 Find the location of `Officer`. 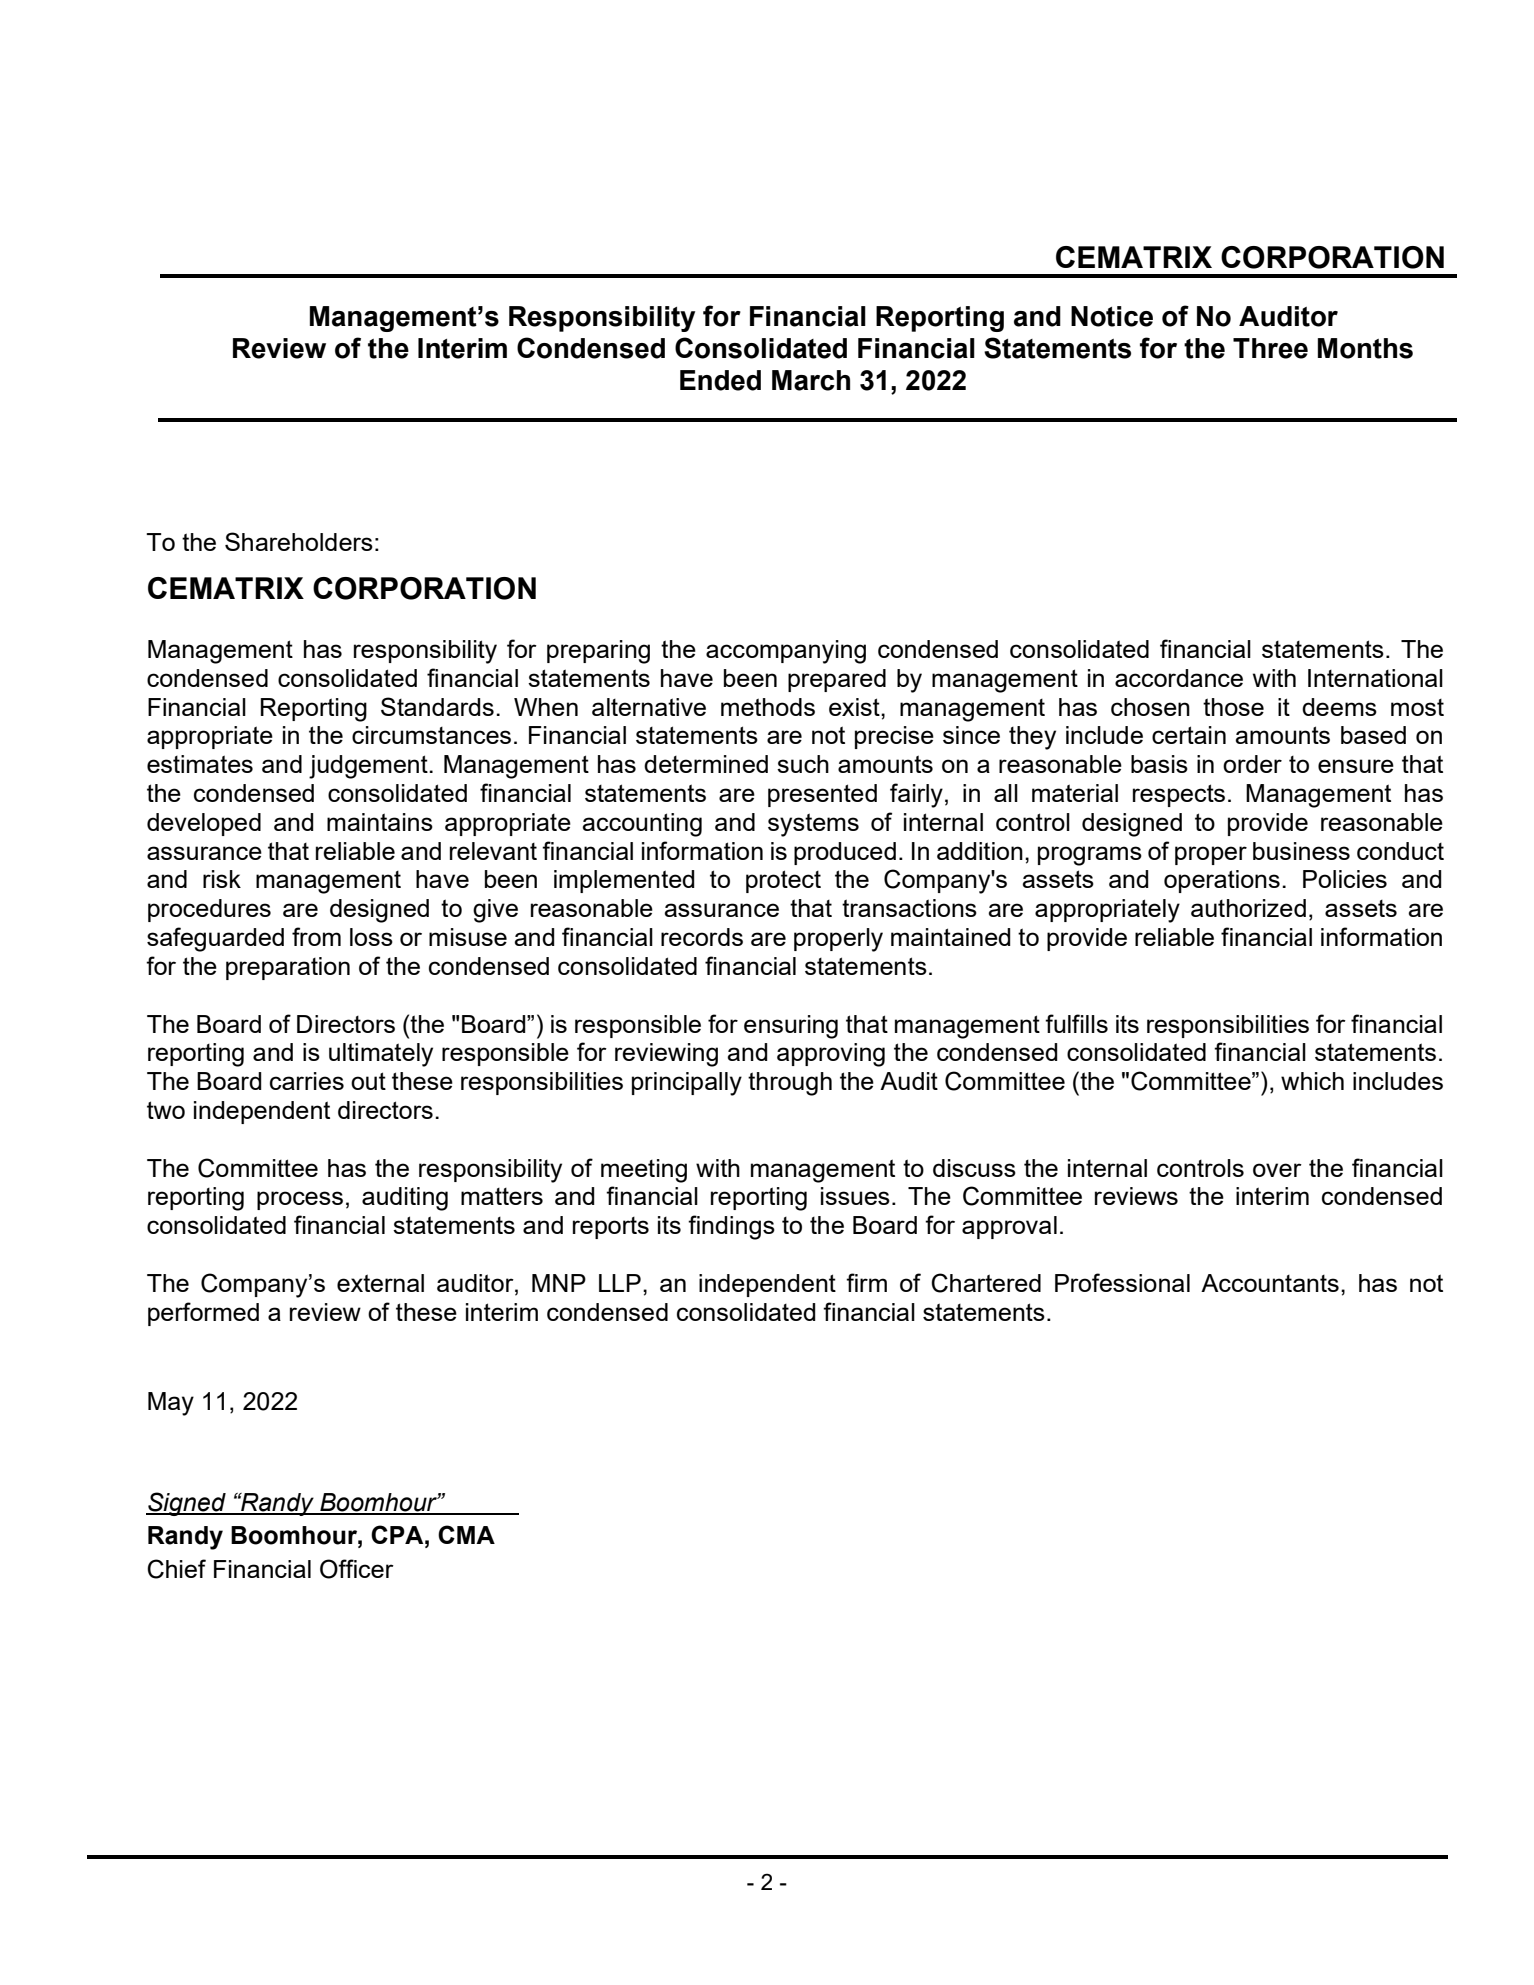

Officer is located at coordinates (357, 1569).
